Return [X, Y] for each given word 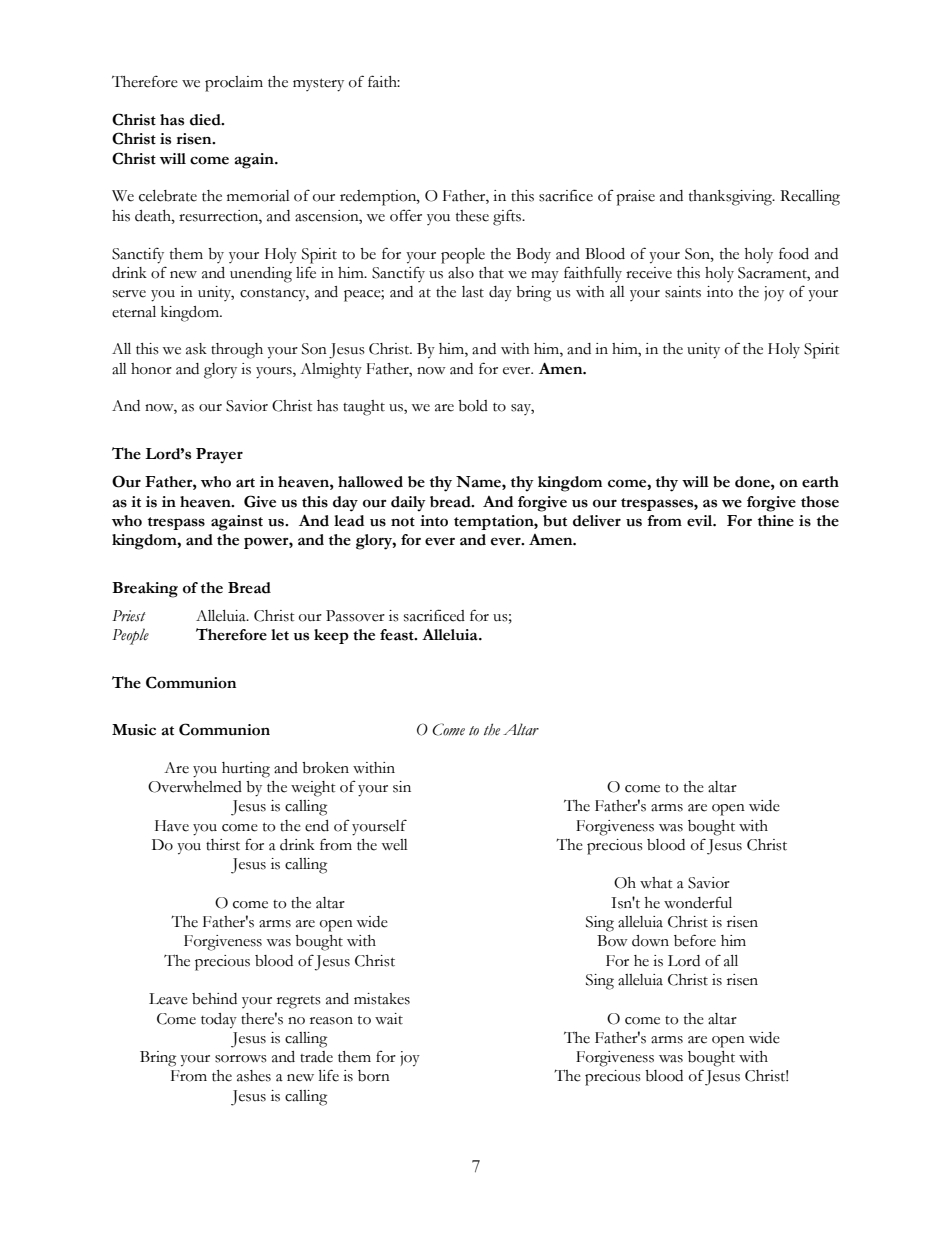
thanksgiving [732, 198]
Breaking [145, 590]
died [206, 120]
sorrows [241, 1059]
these [472, 216]
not [403, 522]
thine [776, 521]
